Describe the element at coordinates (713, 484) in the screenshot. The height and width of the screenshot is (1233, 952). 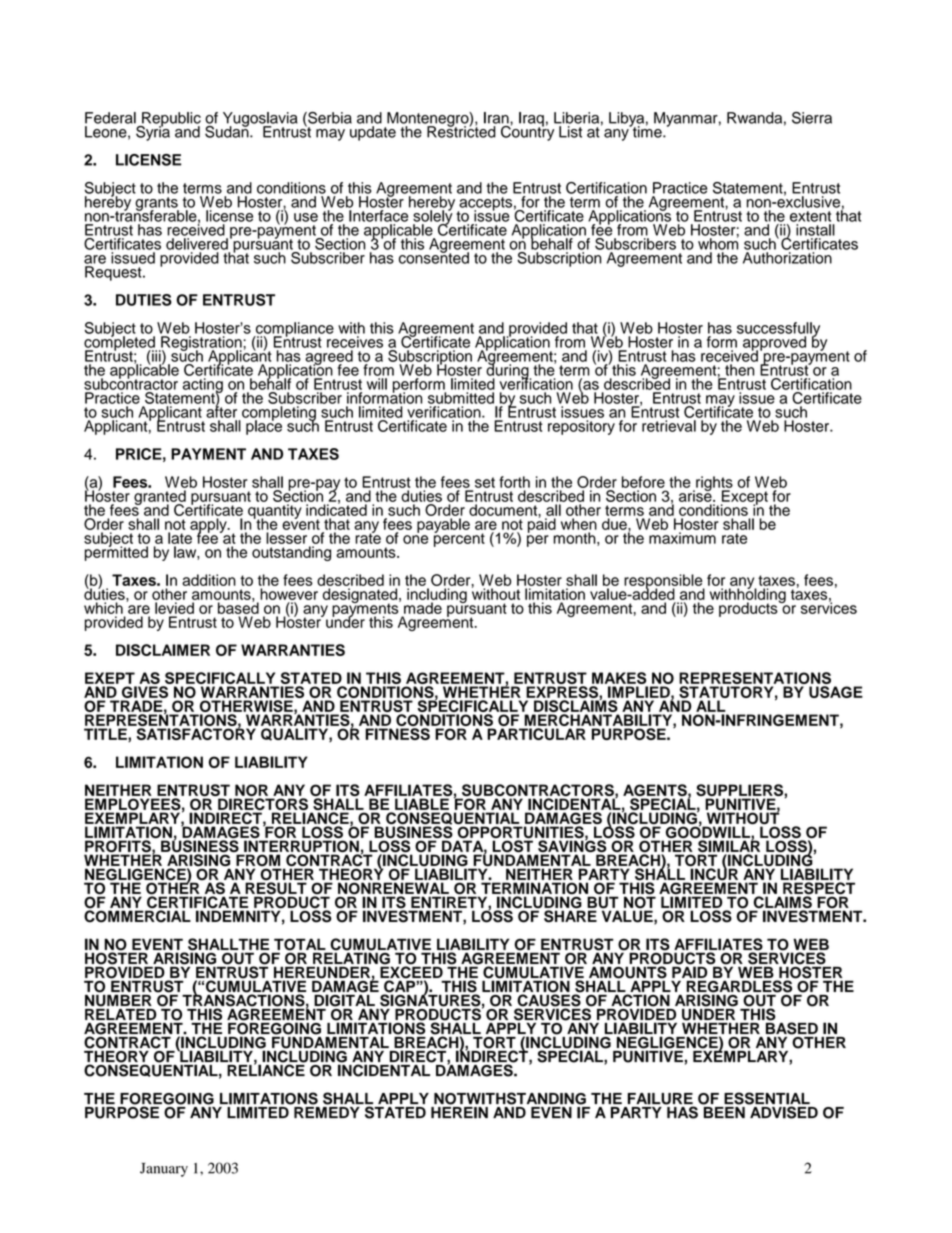
I see `rights` at that location.
